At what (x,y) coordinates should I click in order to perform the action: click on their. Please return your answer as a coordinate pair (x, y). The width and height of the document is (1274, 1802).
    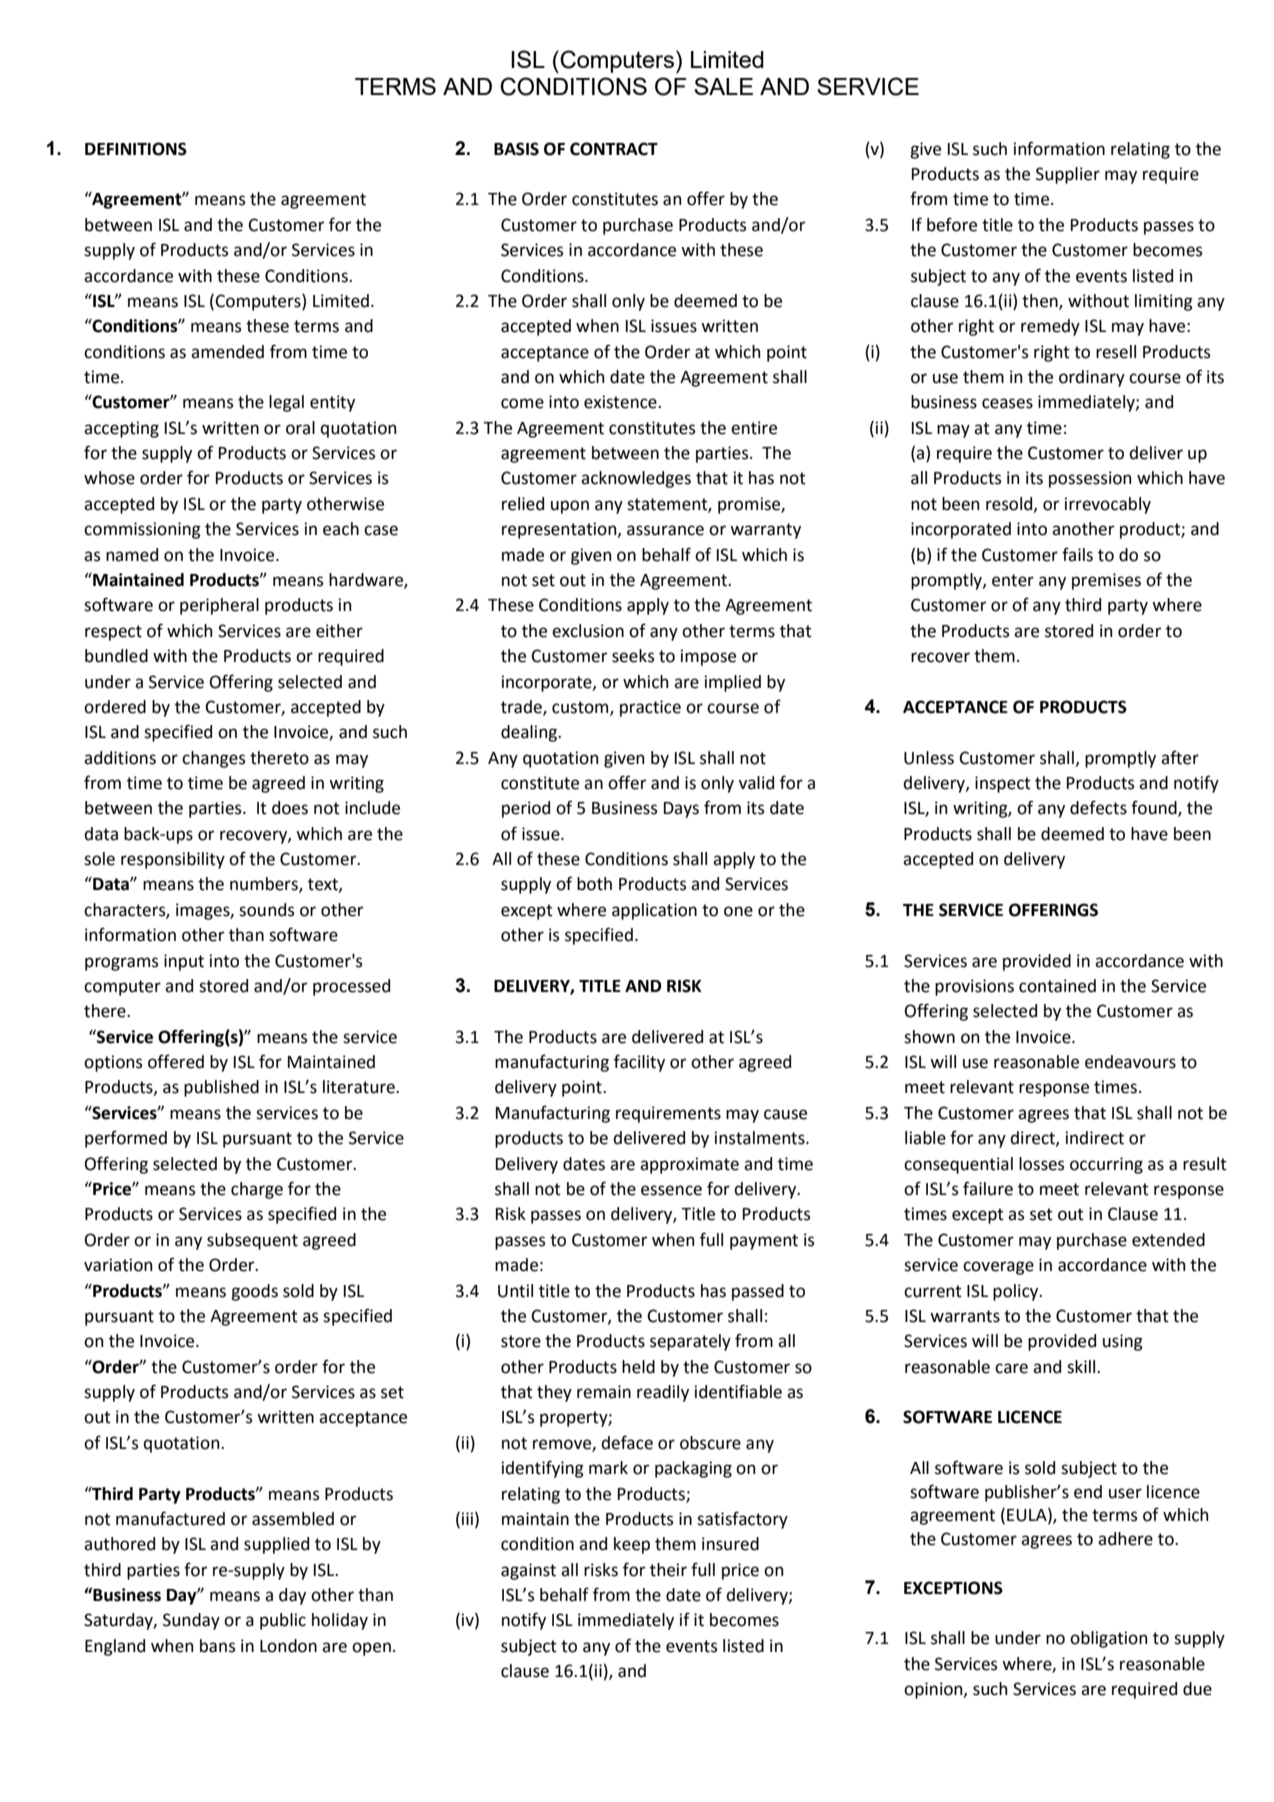
    Looking at the image, I should click on (668, 1570).
